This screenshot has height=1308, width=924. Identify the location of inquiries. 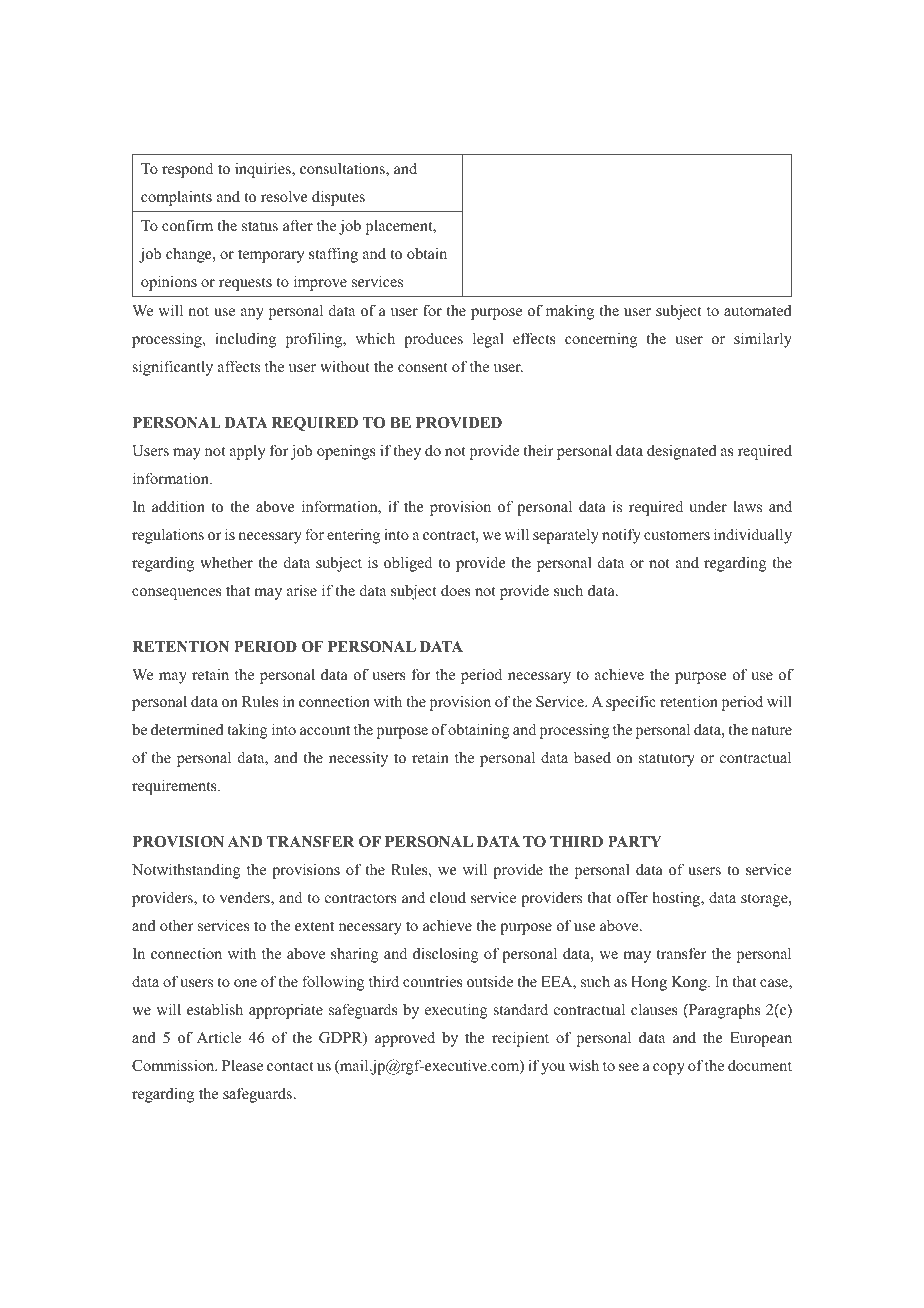
(264, 170).
